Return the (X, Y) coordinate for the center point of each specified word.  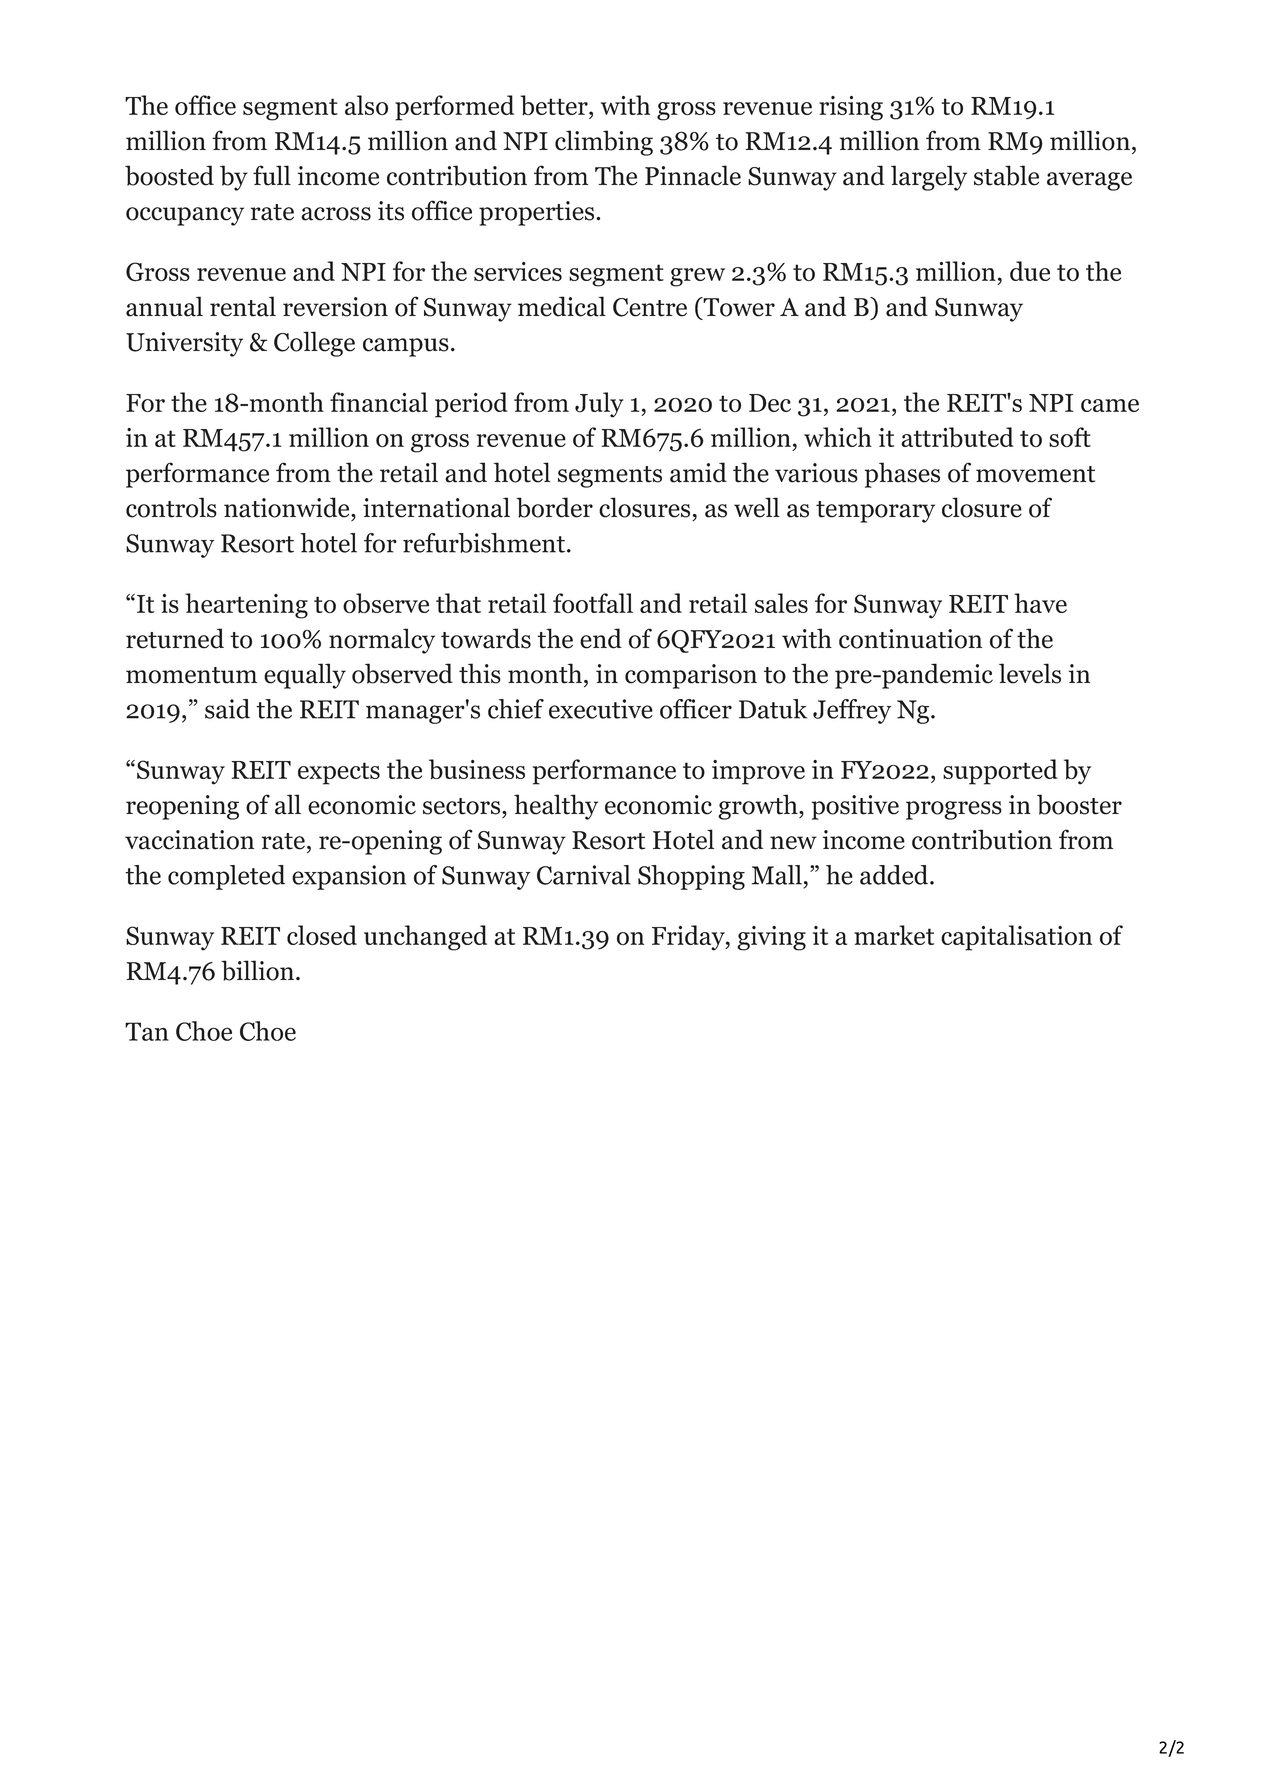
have (1040, 603)
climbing (604, 143)
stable (1006, 175)
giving (771, 938)
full (272, 175)
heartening (246, 606)
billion (257, 970)
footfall (593, 603)
